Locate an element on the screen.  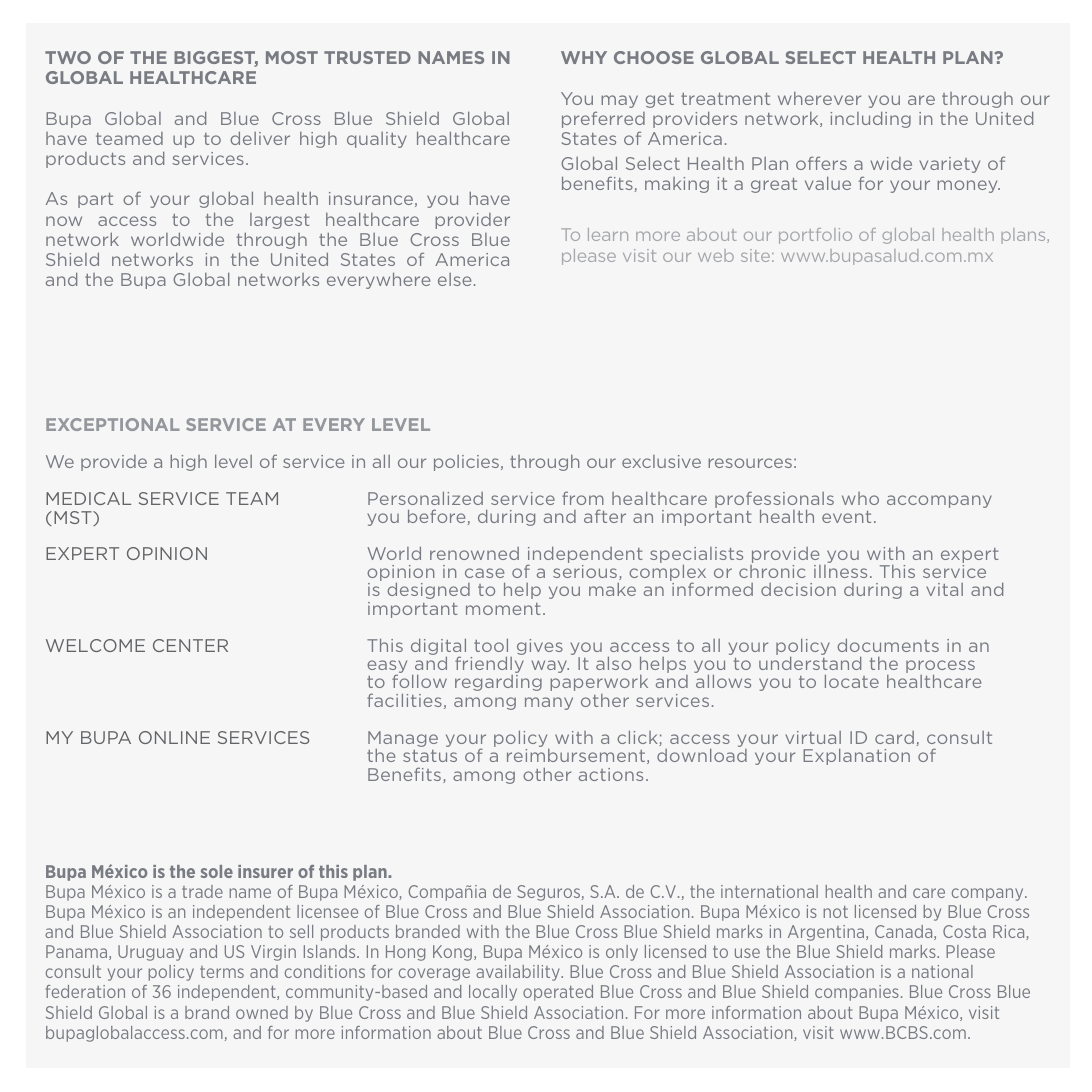
CENTER is located at coordinates (190, 645).
